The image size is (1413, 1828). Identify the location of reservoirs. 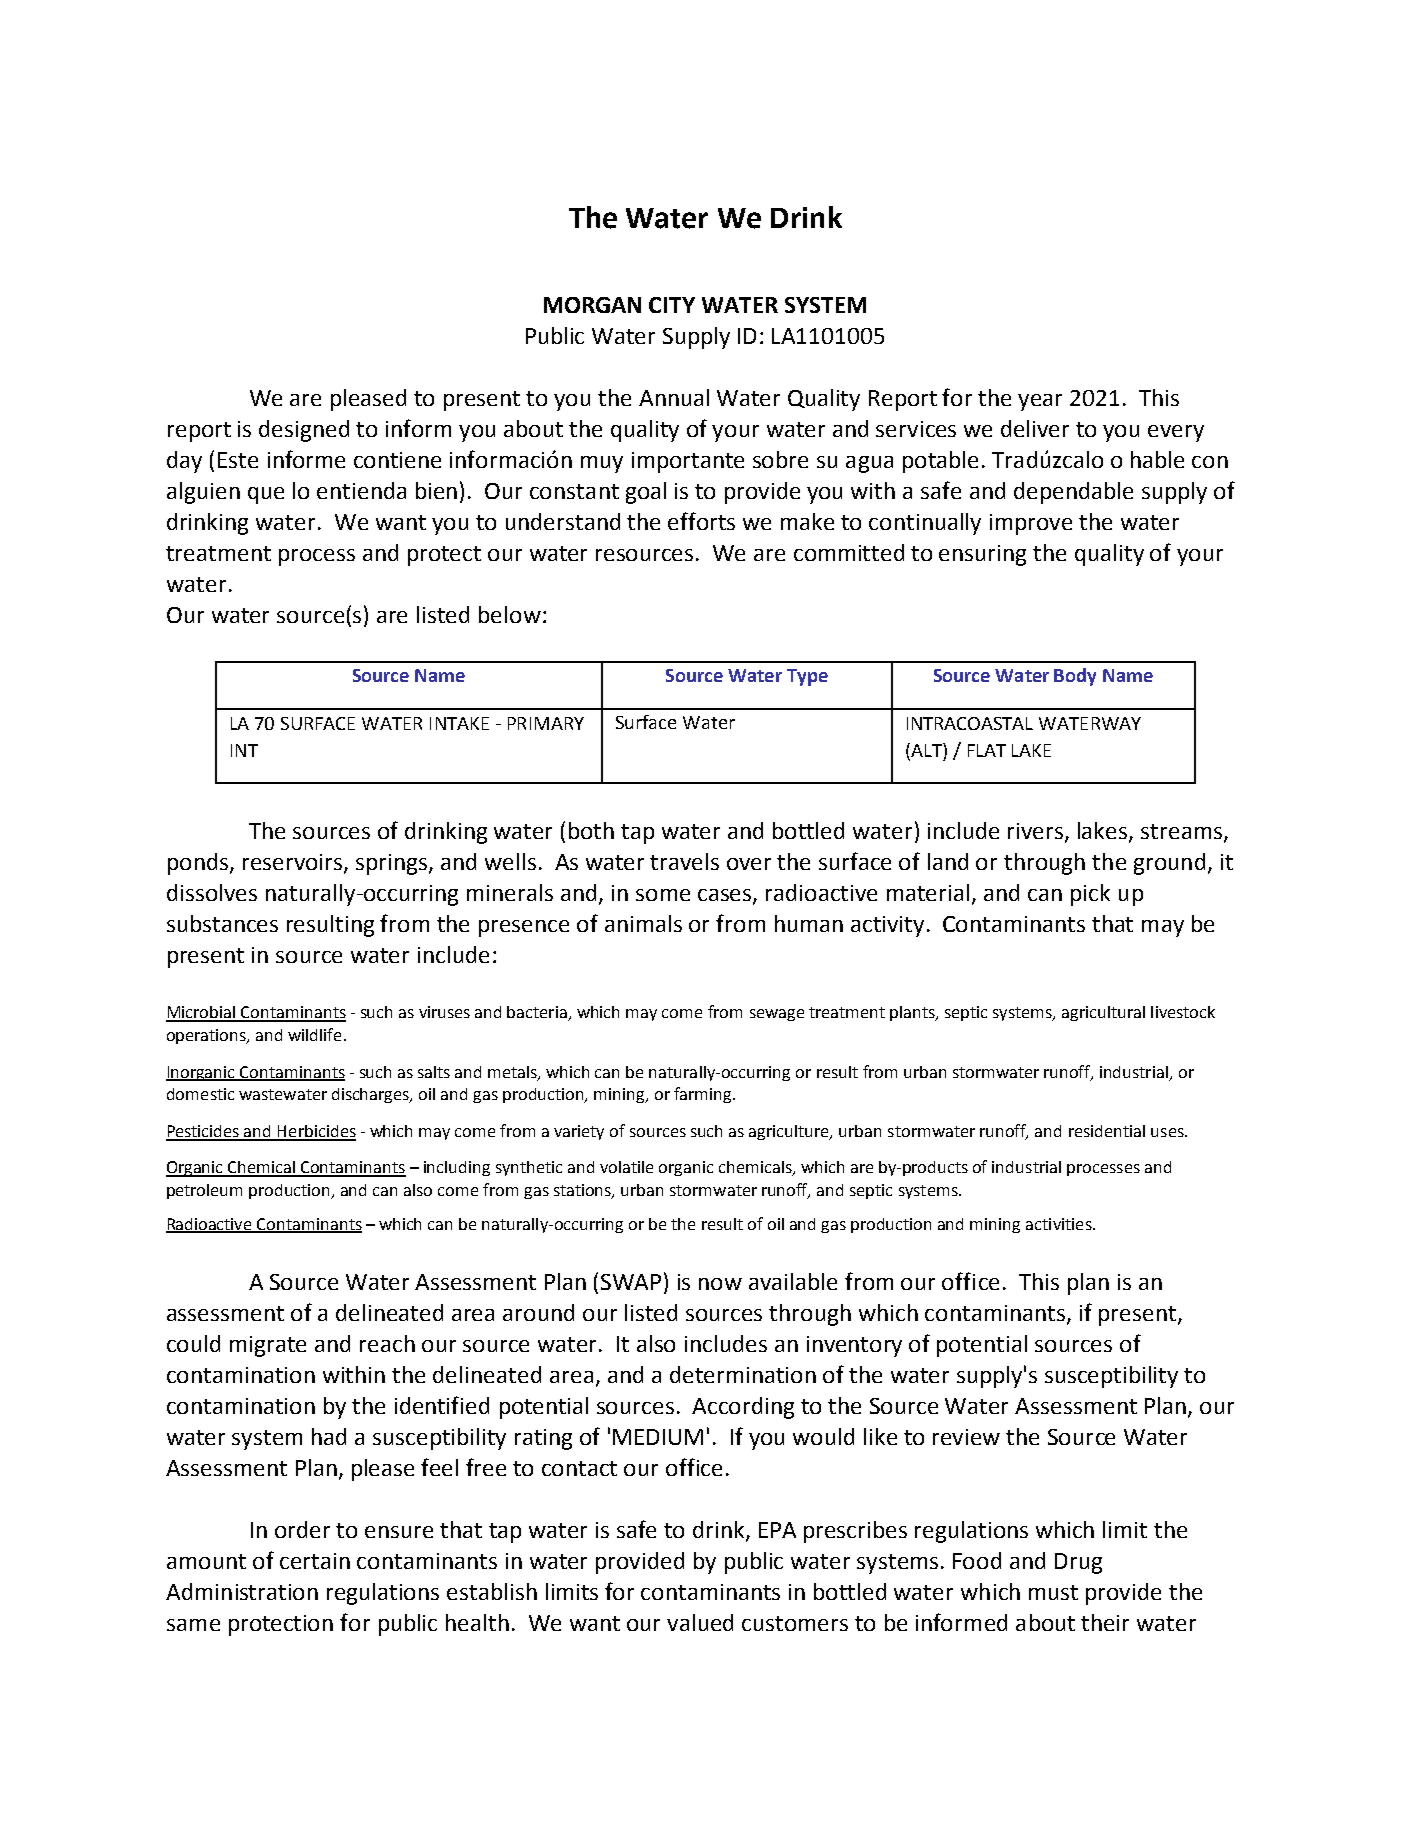
(294, 863).
